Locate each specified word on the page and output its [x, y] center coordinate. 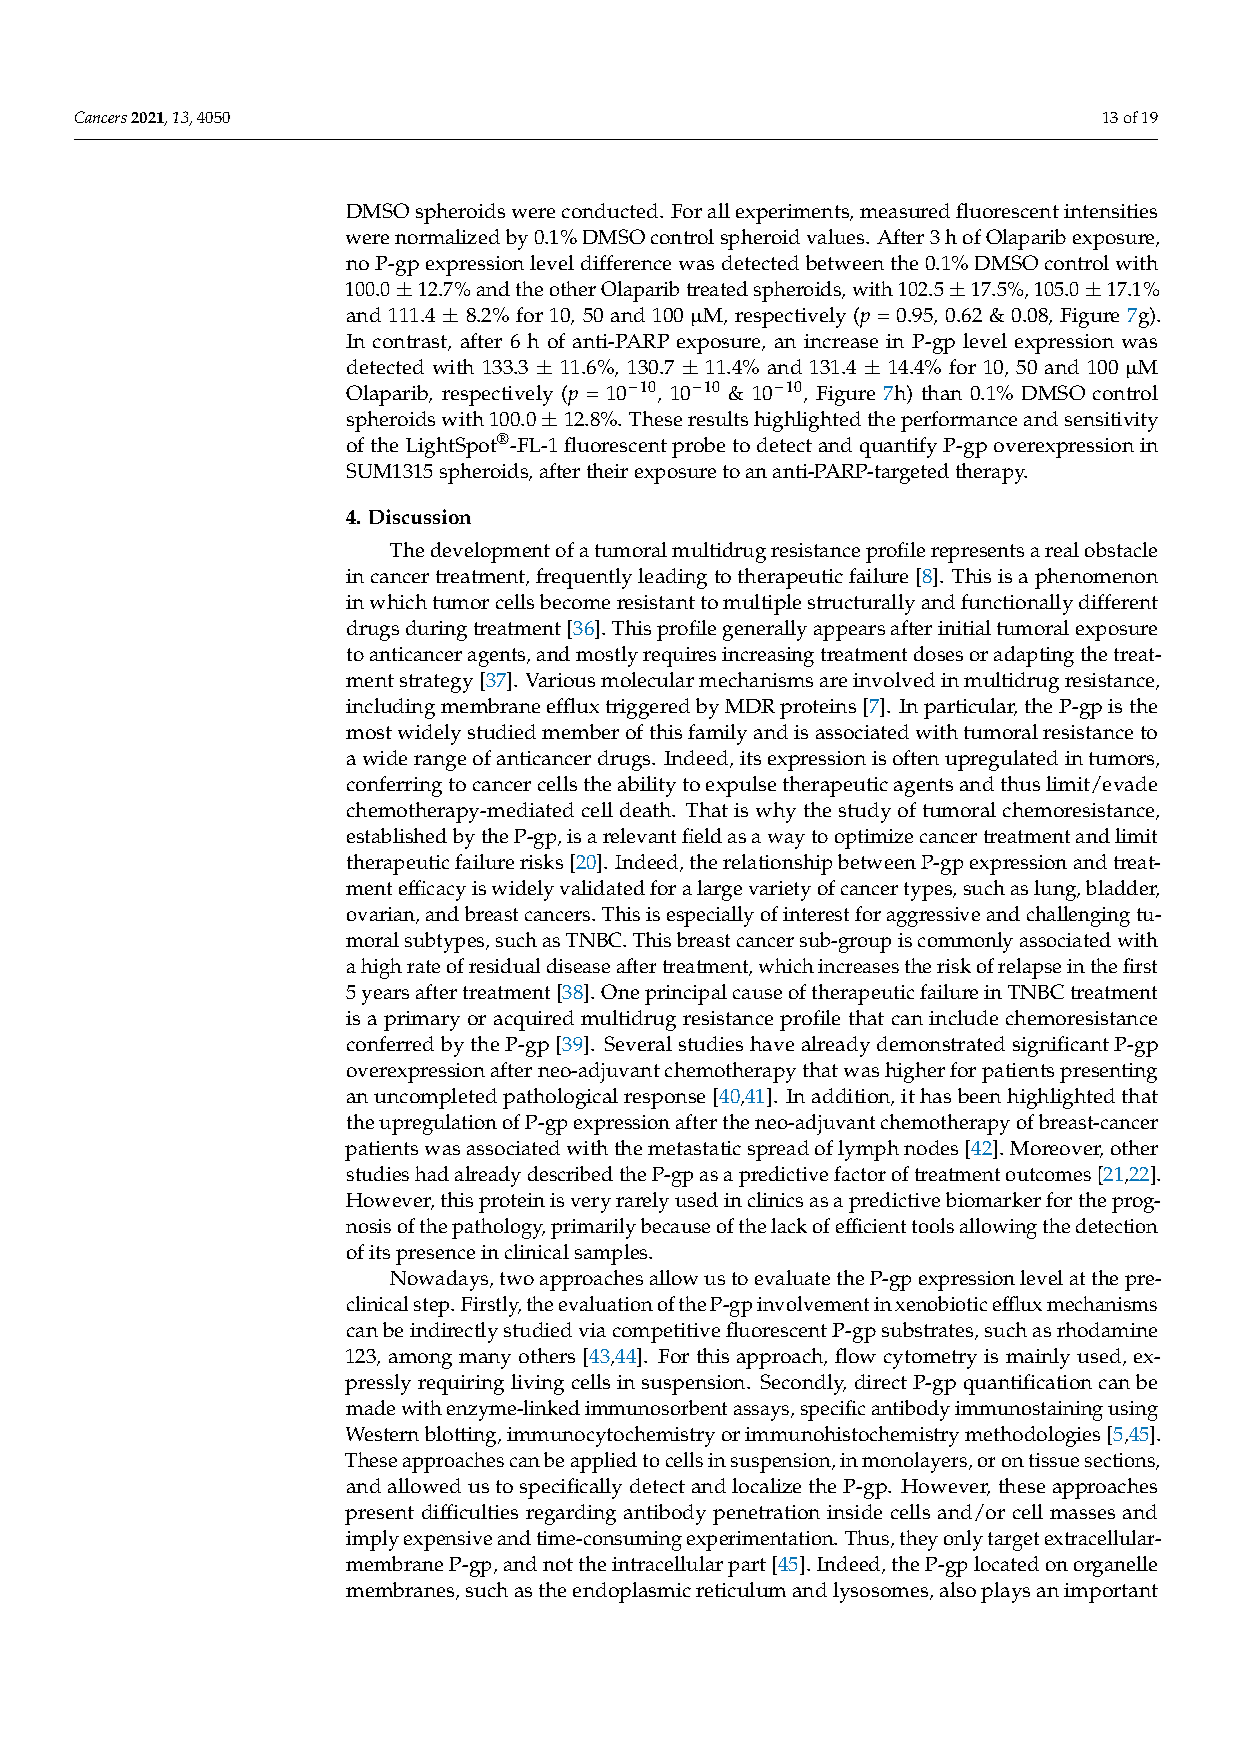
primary [422, 1021]
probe [698, 447]
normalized [447, 236]
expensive [448, 1541]
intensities [1110, 211]
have [772, 1043]
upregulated [1001, 760]
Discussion [420, 516]
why [776, 812]
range [440, 763]
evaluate [792, 1277]
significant [1061, 1046]
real [1062, 549]
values [837, 236]
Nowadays [440, 1280]
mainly [1038, 1358]
